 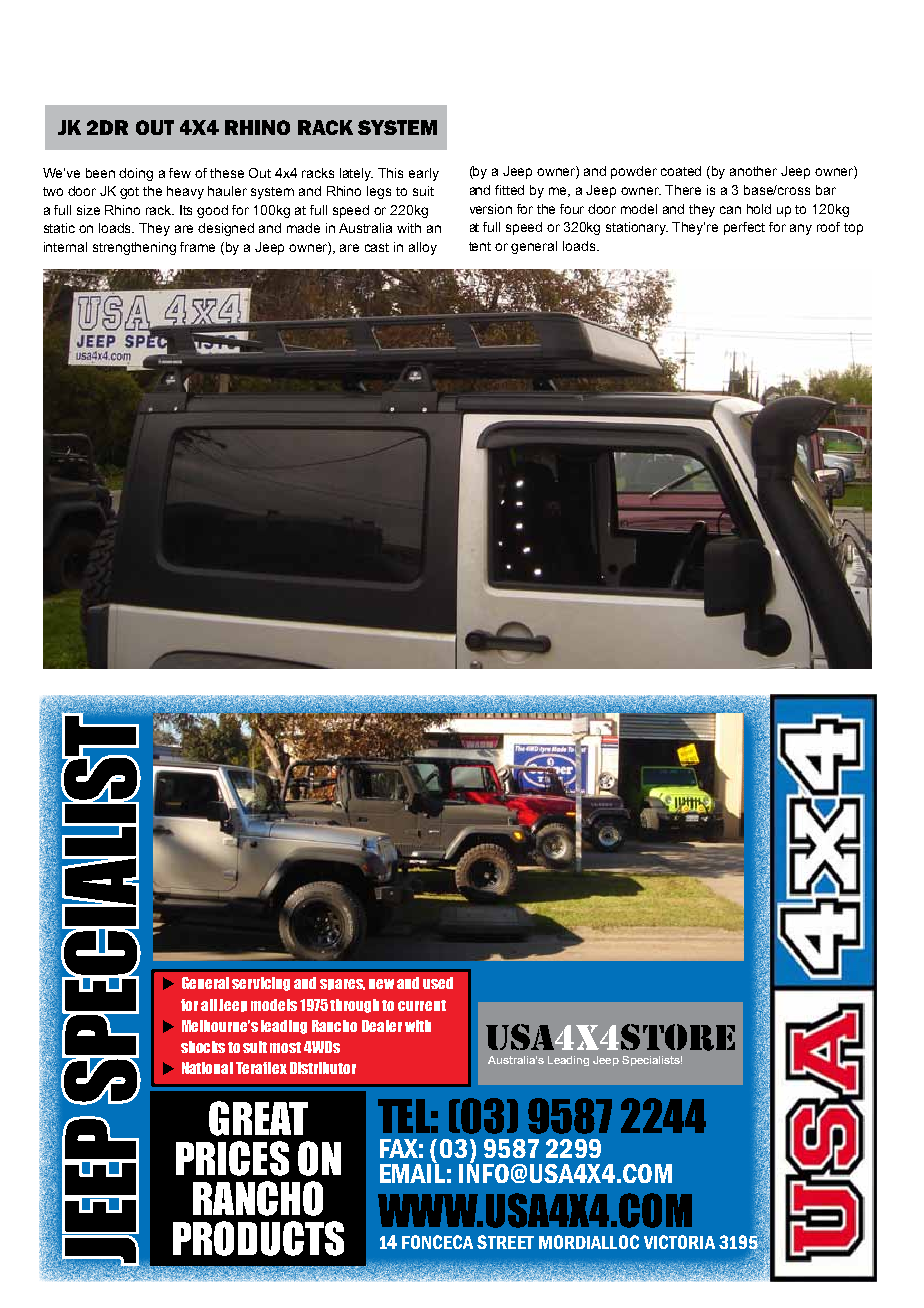 What do you see at coordinates (134, 248) in the screenshot?
I see `strengthening` at bounding box center [134, 248].
